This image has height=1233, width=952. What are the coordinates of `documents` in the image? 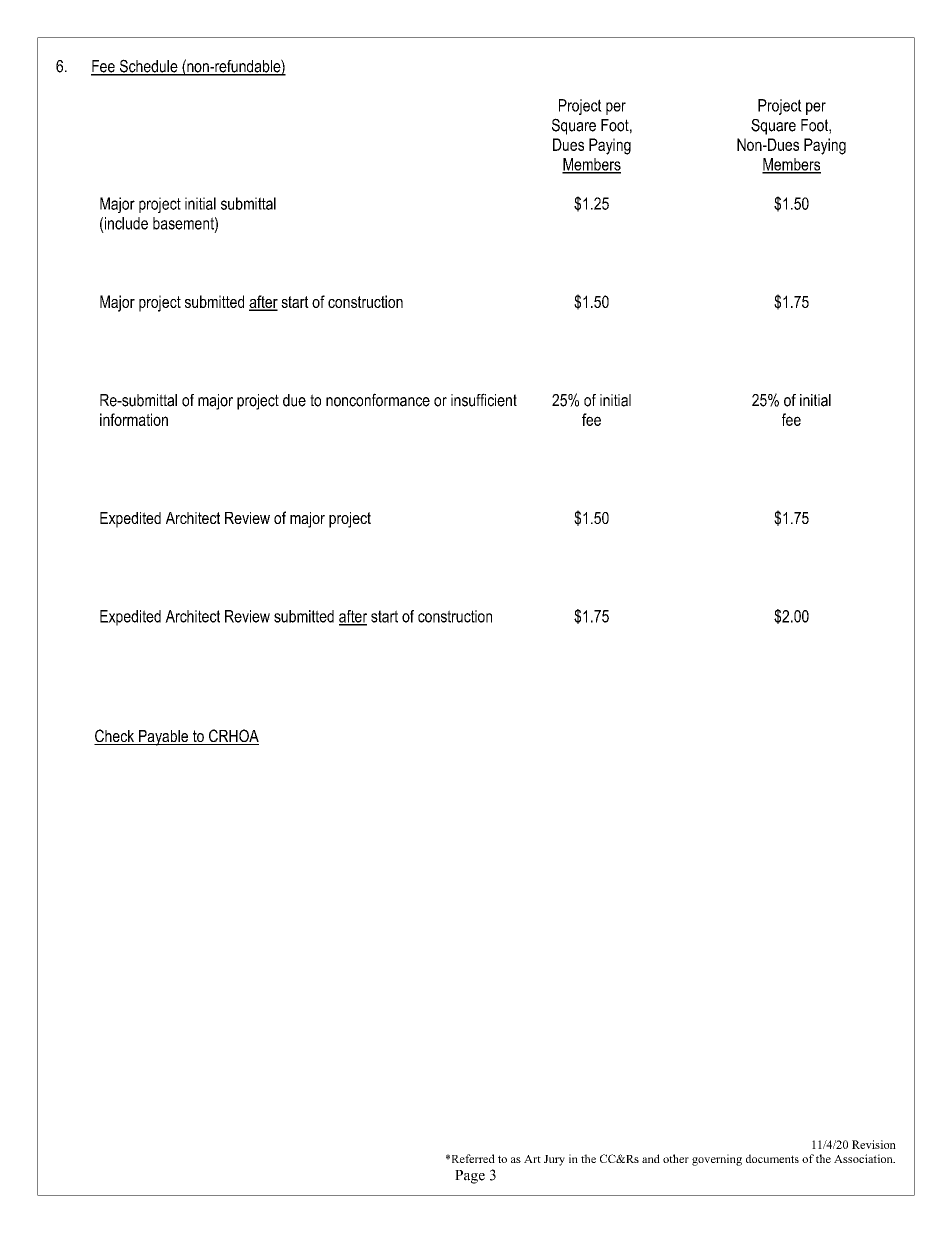 It's located at (772, 1158).
